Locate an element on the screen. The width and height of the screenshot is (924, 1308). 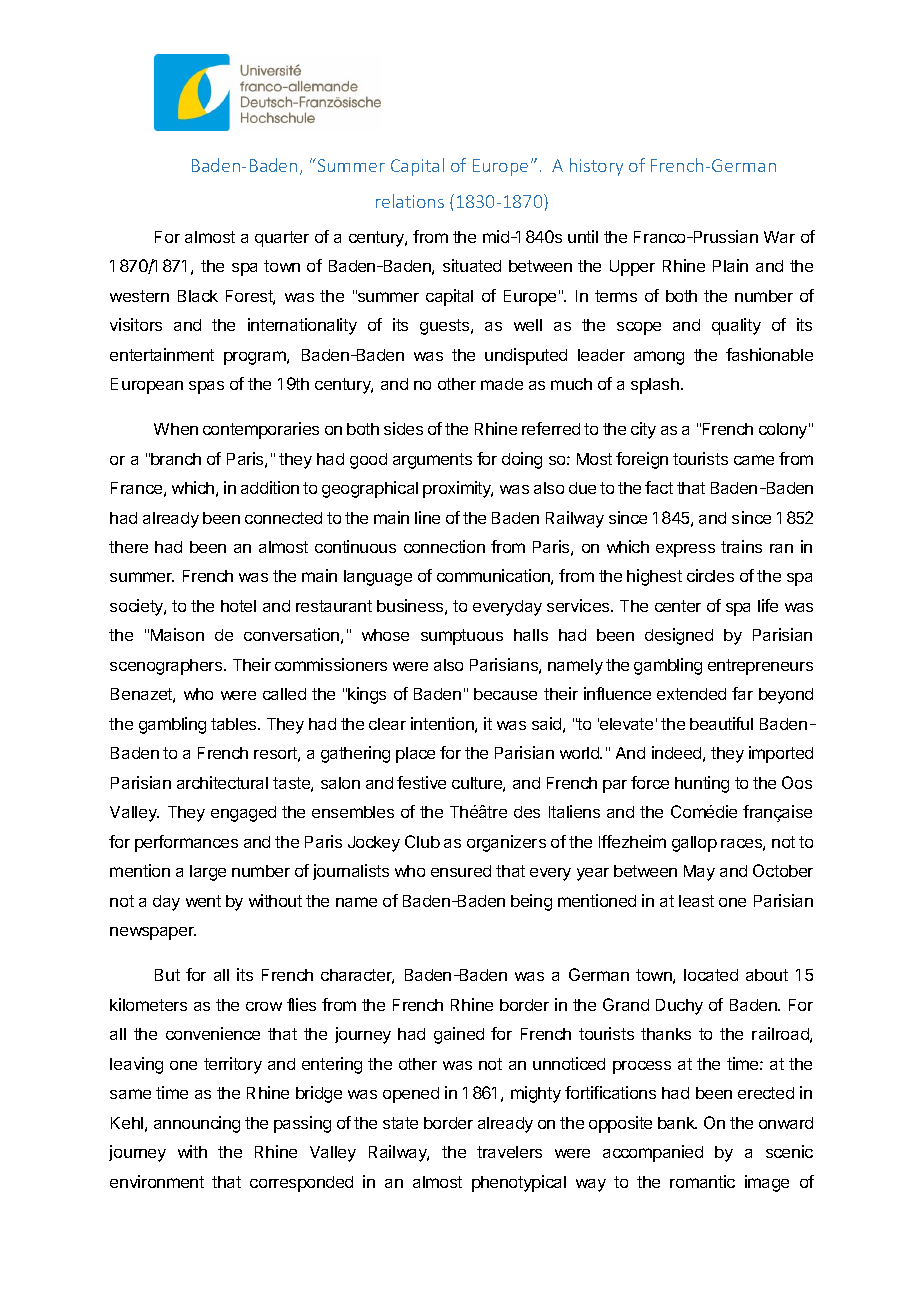
ensured is located at coordinates (461, 871).
